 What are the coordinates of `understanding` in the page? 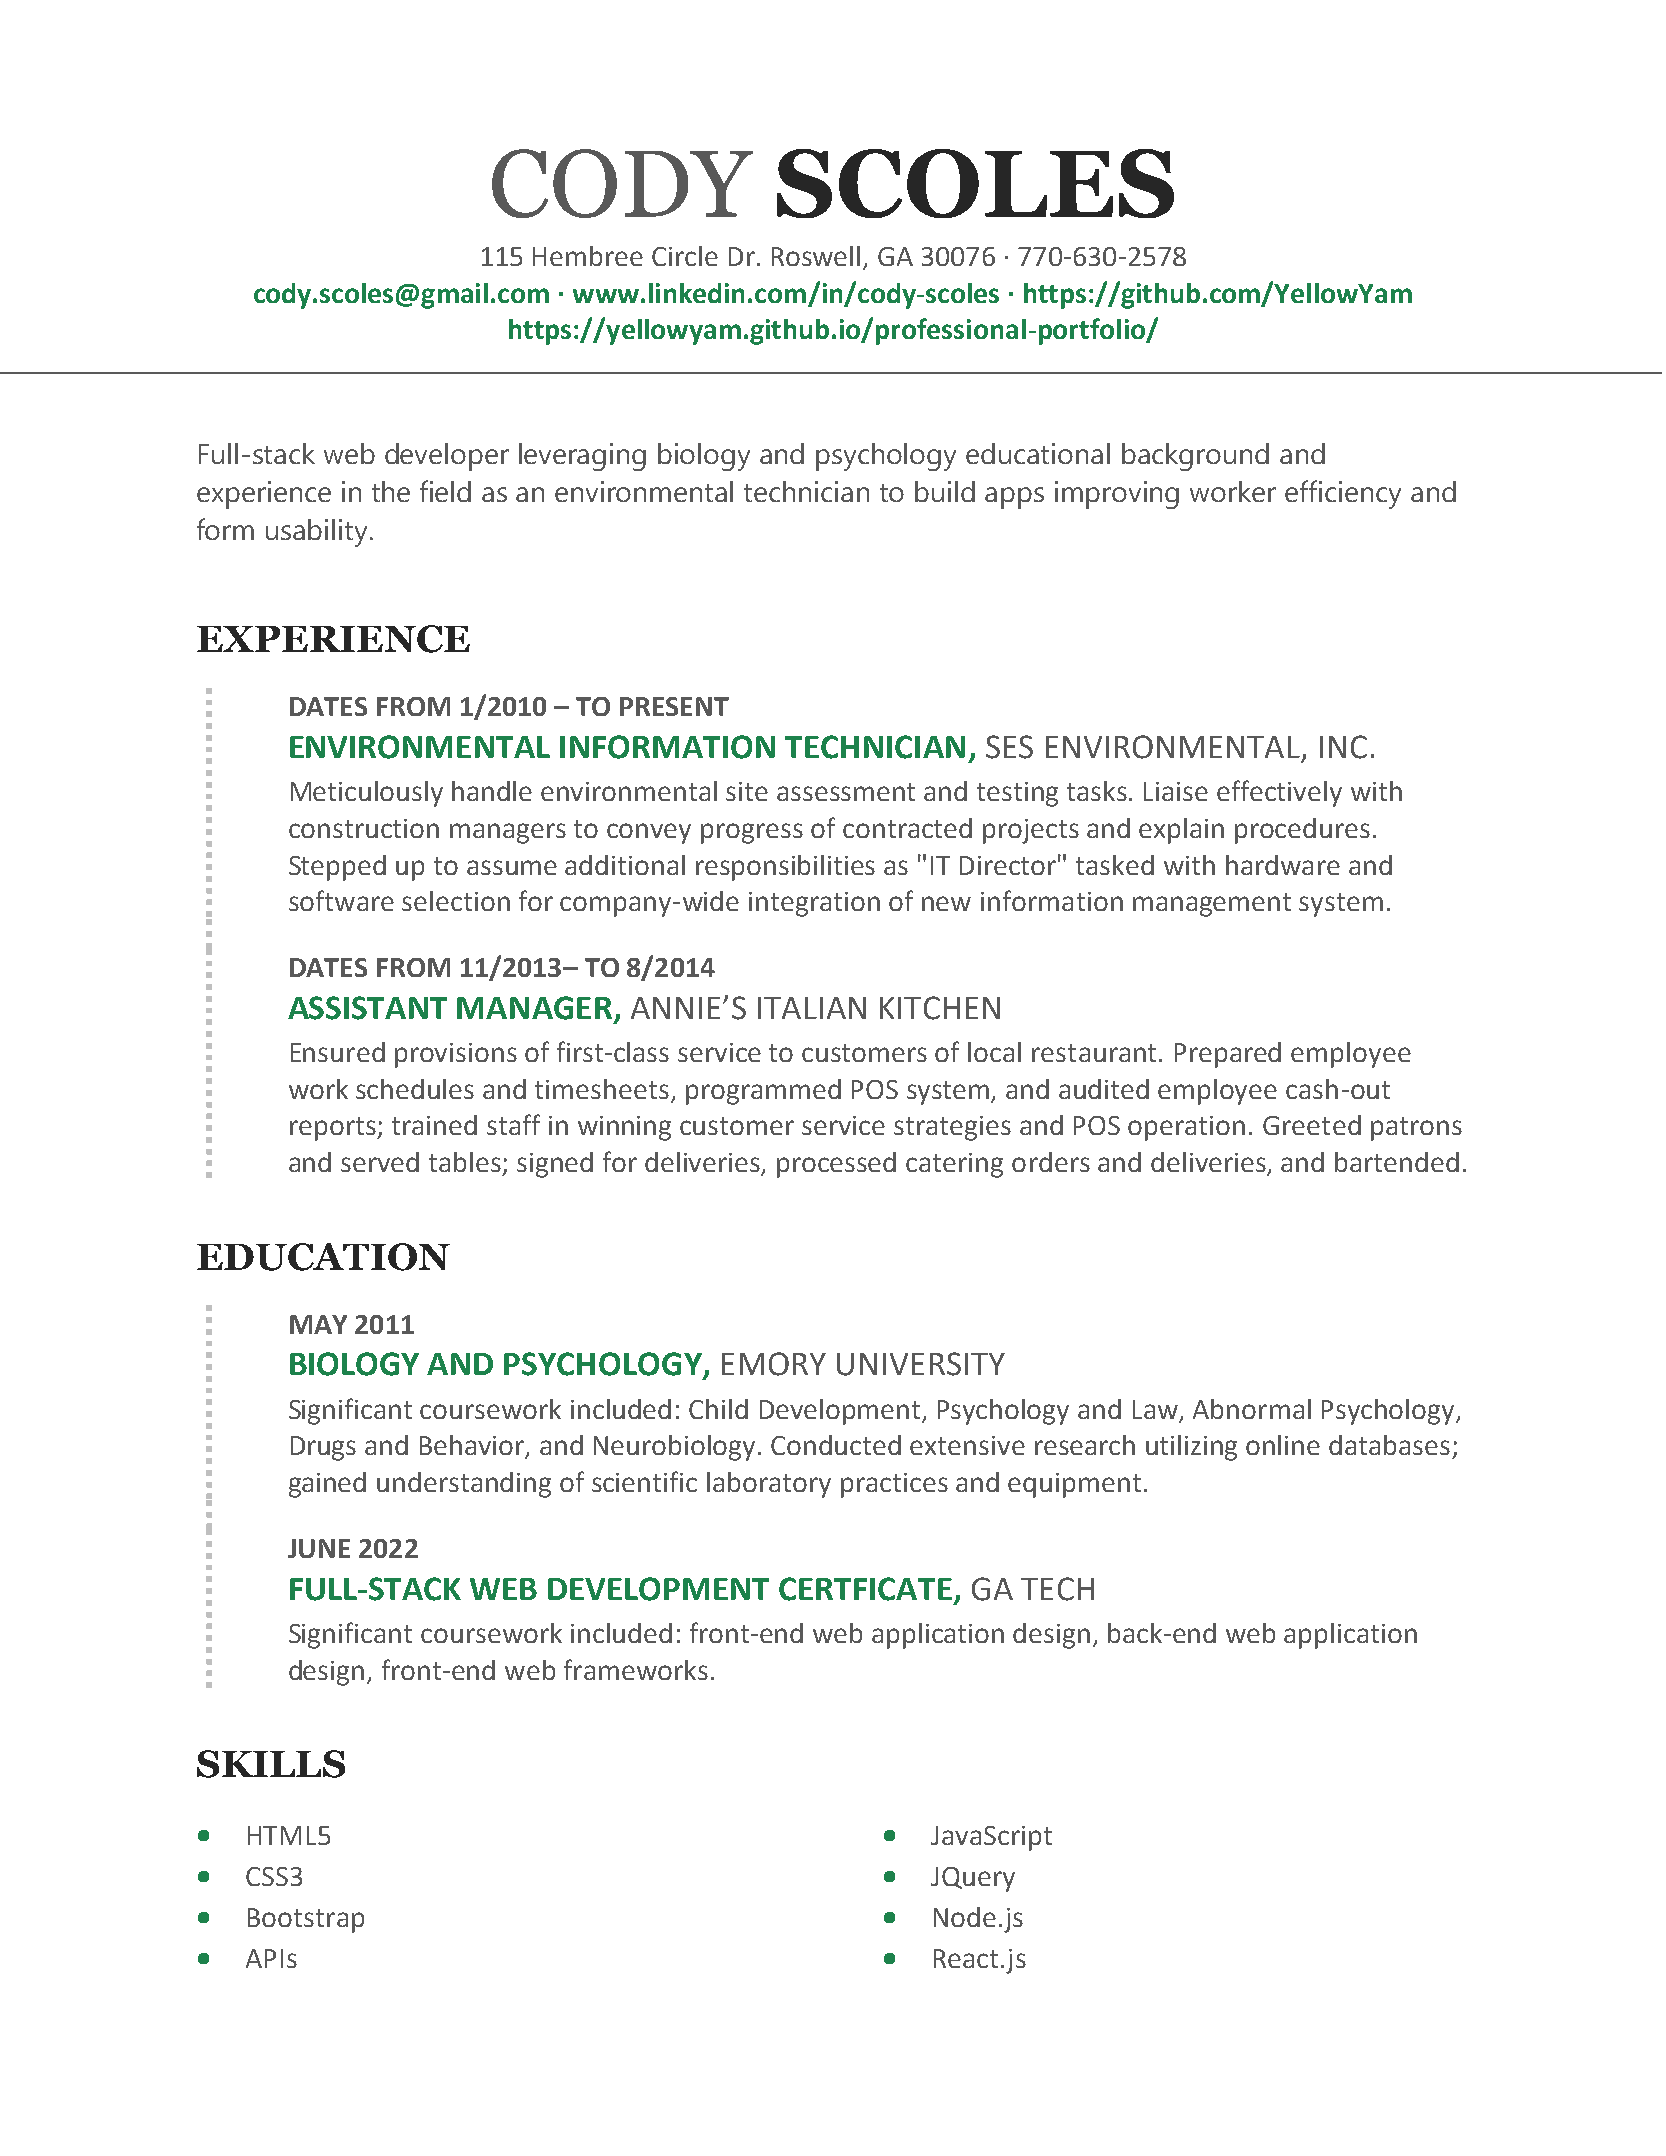 It's located at (464, 1485).
